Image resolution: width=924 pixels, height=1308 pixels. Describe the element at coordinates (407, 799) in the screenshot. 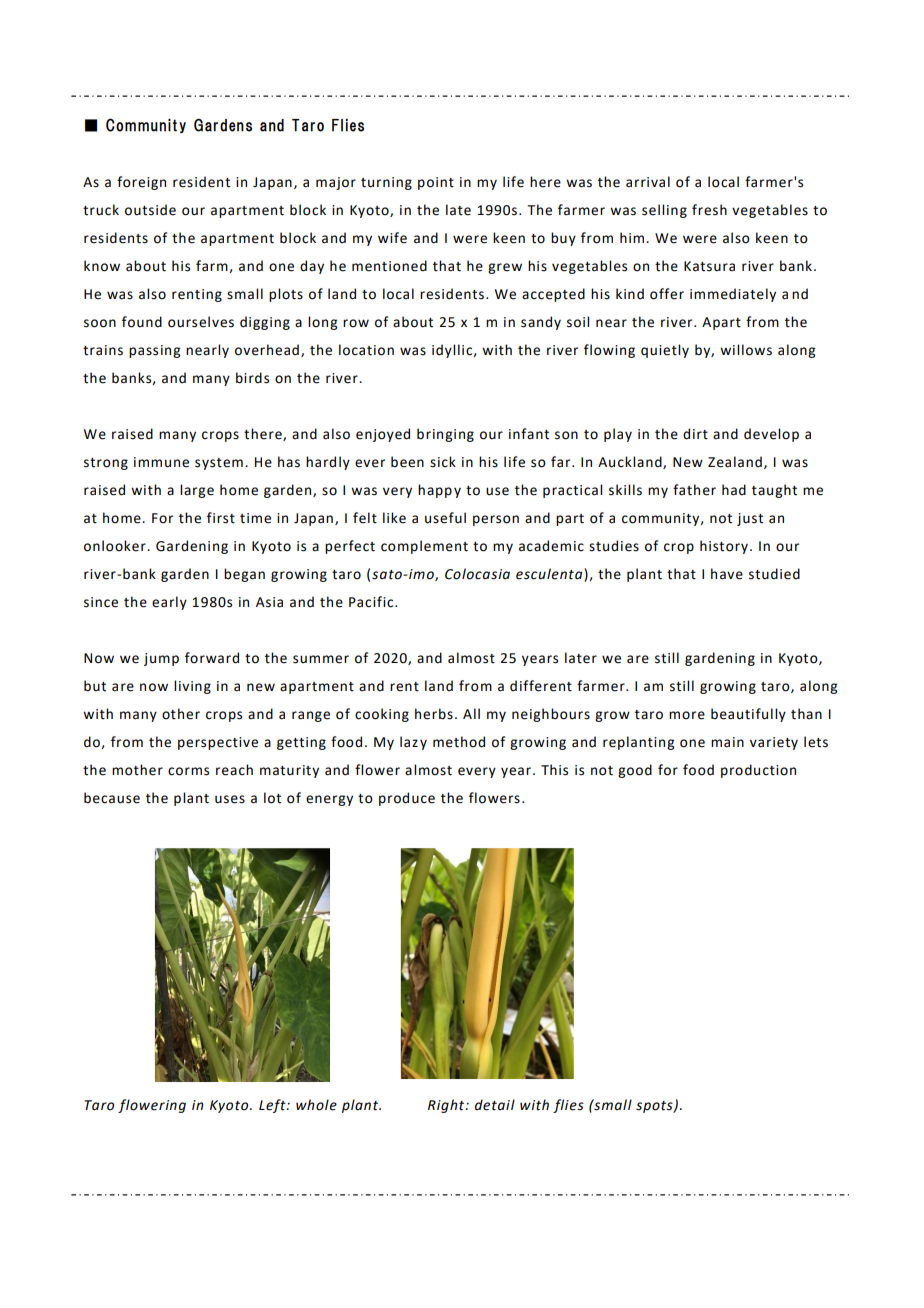

I see `produce` at that location.
